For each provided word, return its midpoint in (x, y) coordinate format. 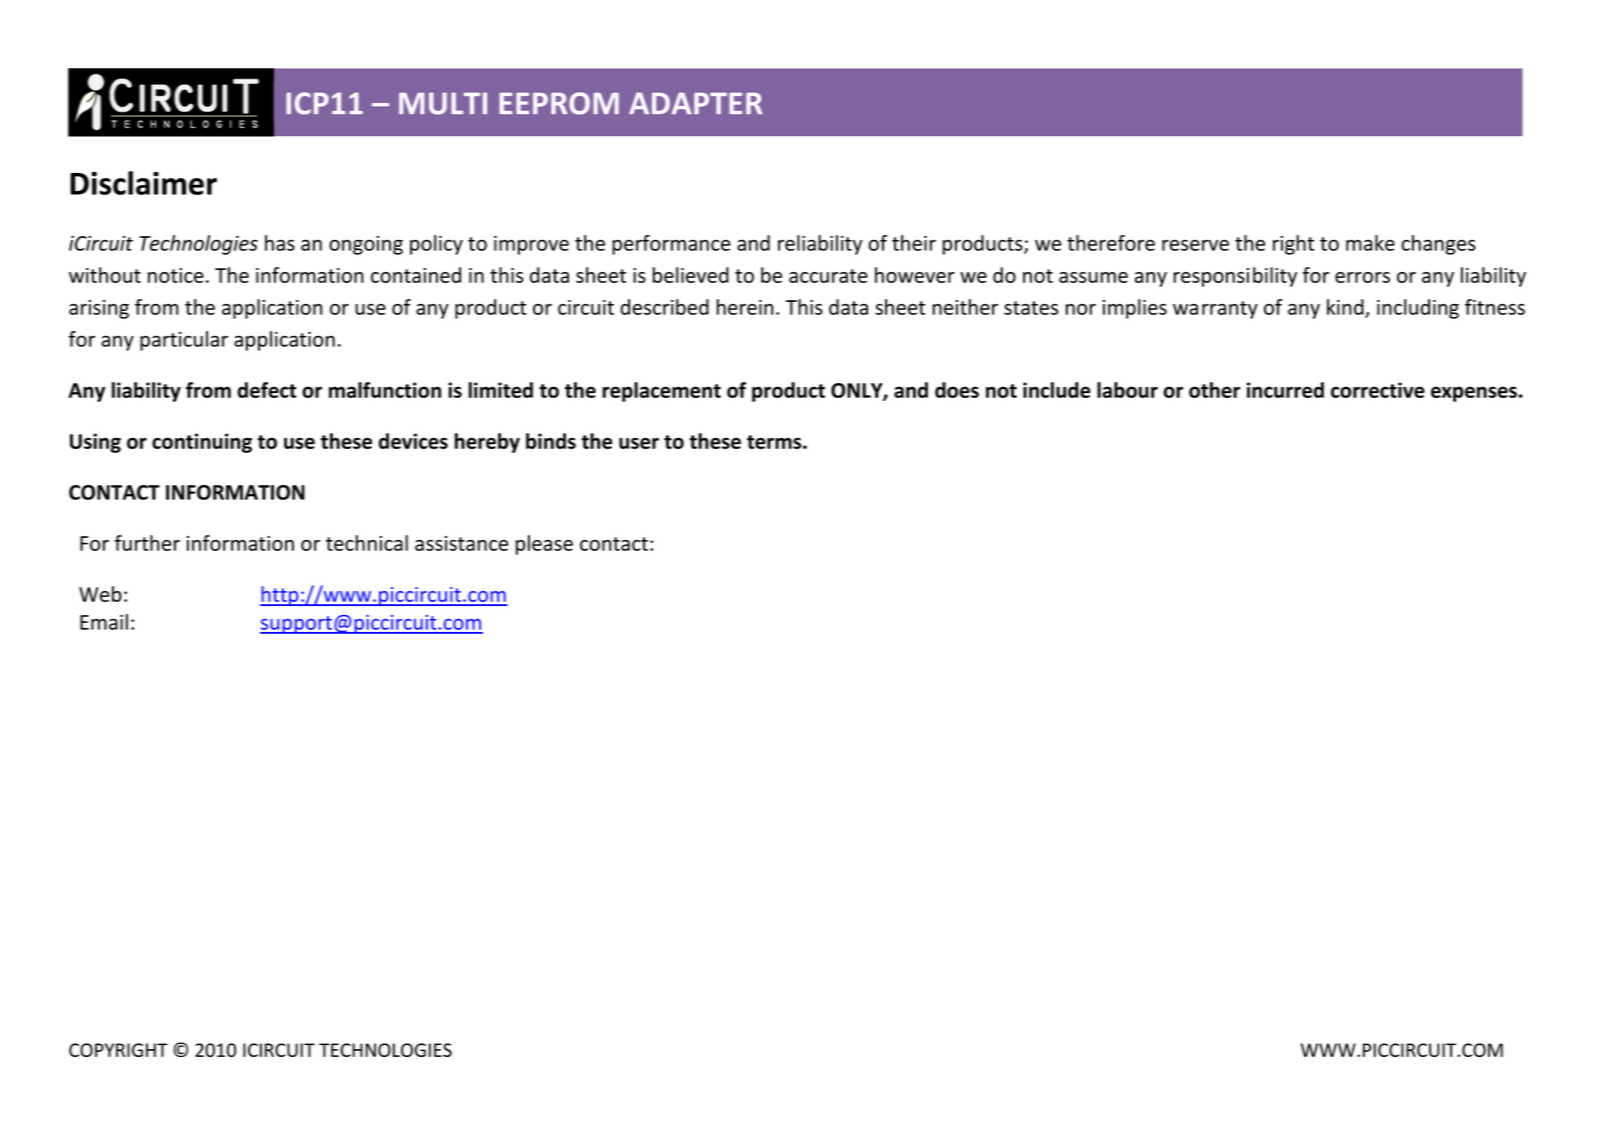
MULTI (443, 103)
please (544, 545)
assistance (461, 543)
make (1370, 243)
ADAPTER (695, 103)
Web (100, 594)
